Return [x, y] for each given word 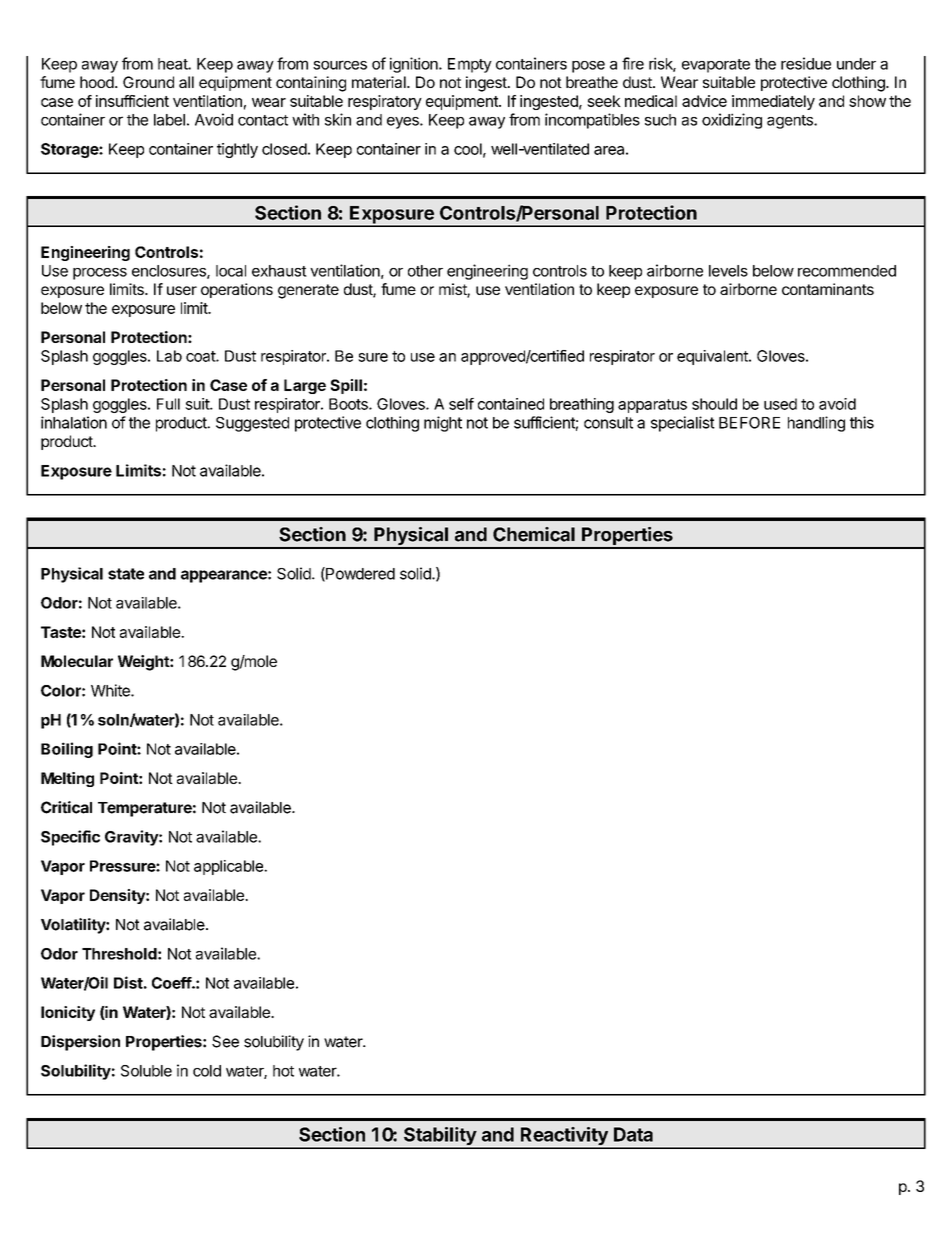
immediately [773, 102]
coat [201, 356]
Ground [148, 82]
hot [283, 1071]
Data [633, 1134]
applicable [229, 867]
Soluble [146, 1071]
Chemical [534, 534]
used [780, 404]
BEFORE [749, 423]
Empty [470, 65]
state [126, 574]
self [461, 404]
